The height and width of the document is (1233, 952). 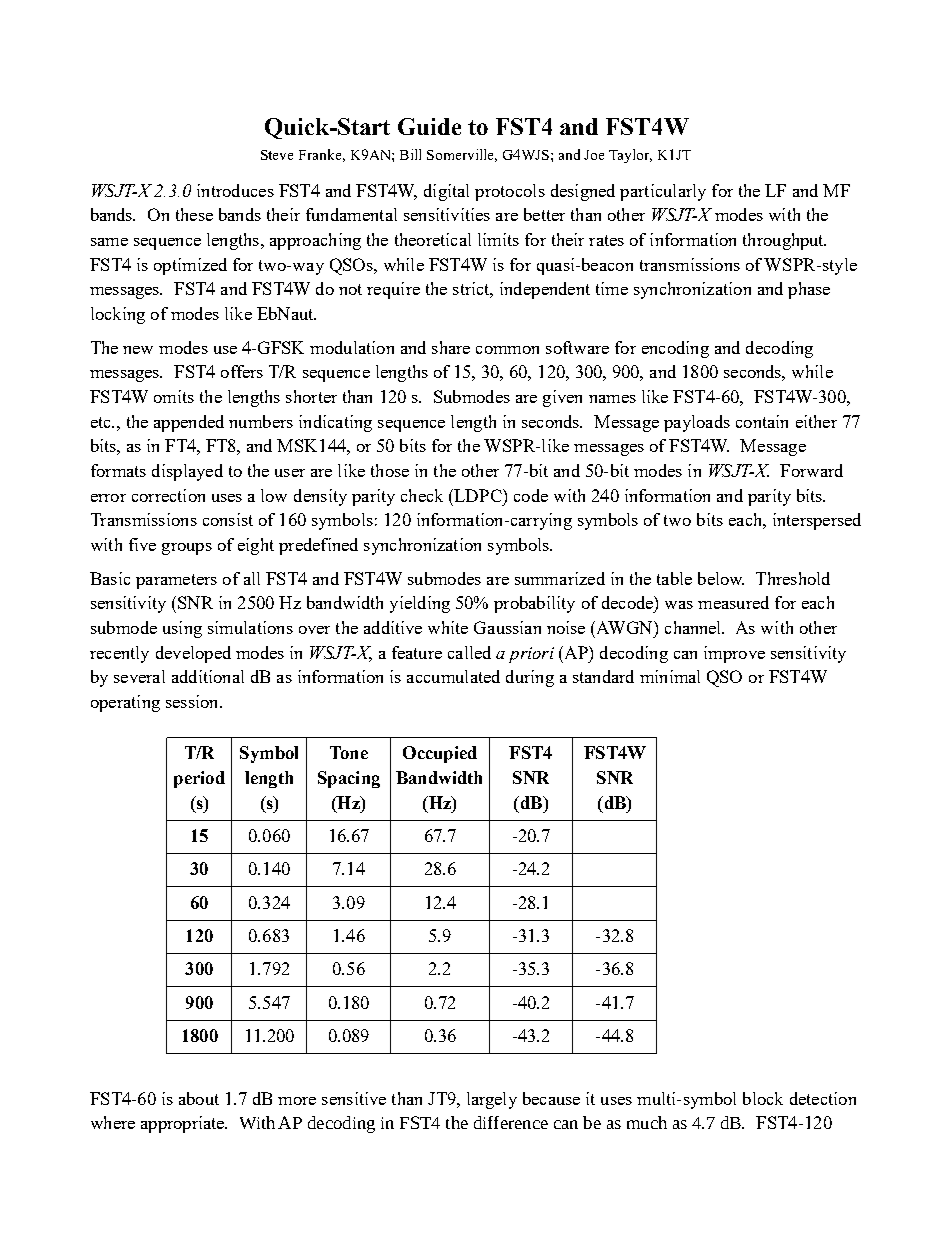 What do you see at coordinates (762, 421) in the document?
I see `contain` at bounding box center [762, 421].
